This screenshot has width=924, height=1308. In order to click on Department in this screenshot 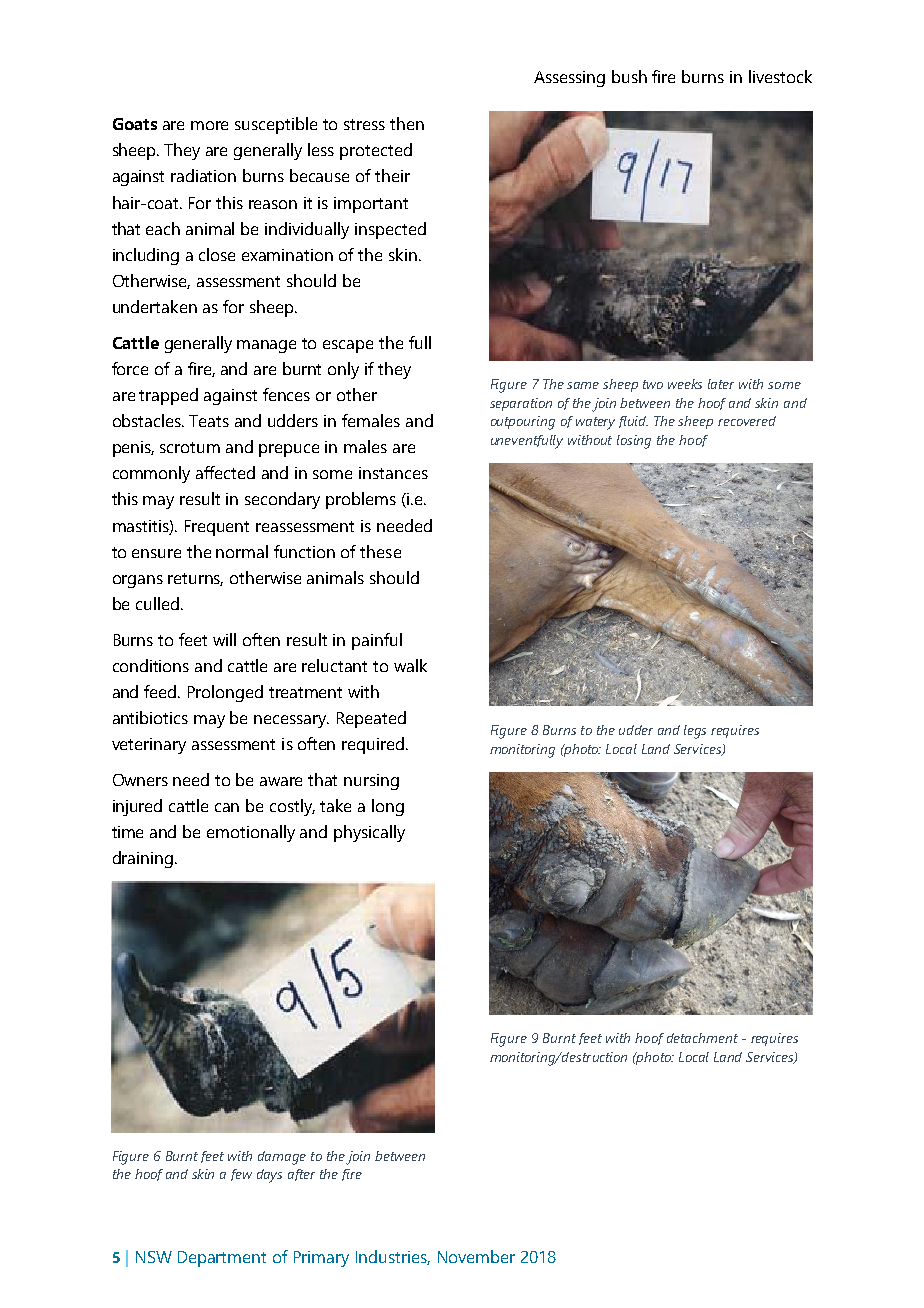, I will do `click(222, 1259)`.
